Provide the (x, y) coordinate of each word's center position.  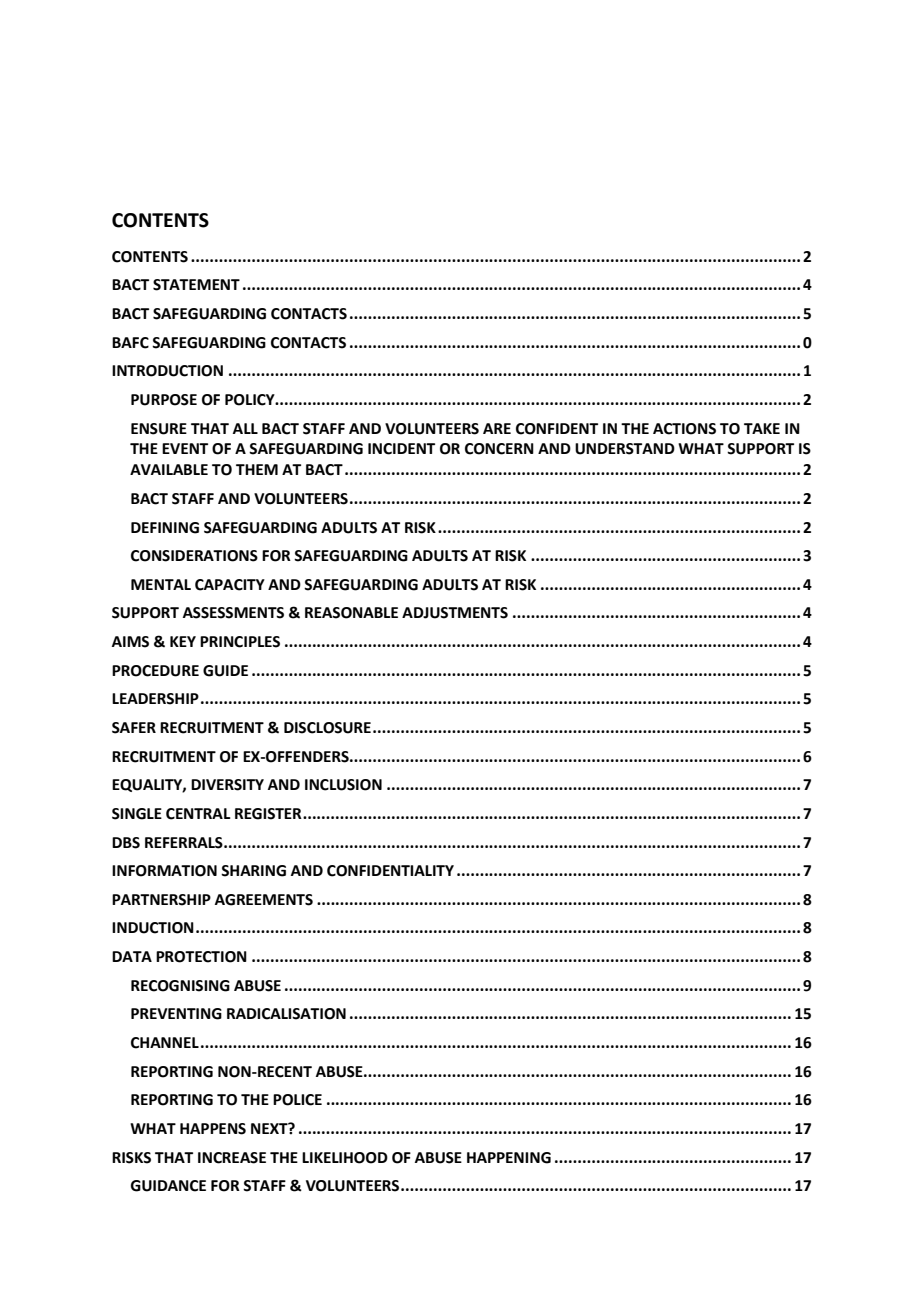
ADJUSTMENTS (455, 613)
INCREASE (232, 1158)
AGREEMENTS (264, 900)
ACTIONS (684, 429)
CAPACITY (230, 585)
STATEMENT (196, 285)
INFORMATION (164, 871)
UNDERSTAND (625, 449)
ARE (497, 428)
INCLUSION (343, 785)
